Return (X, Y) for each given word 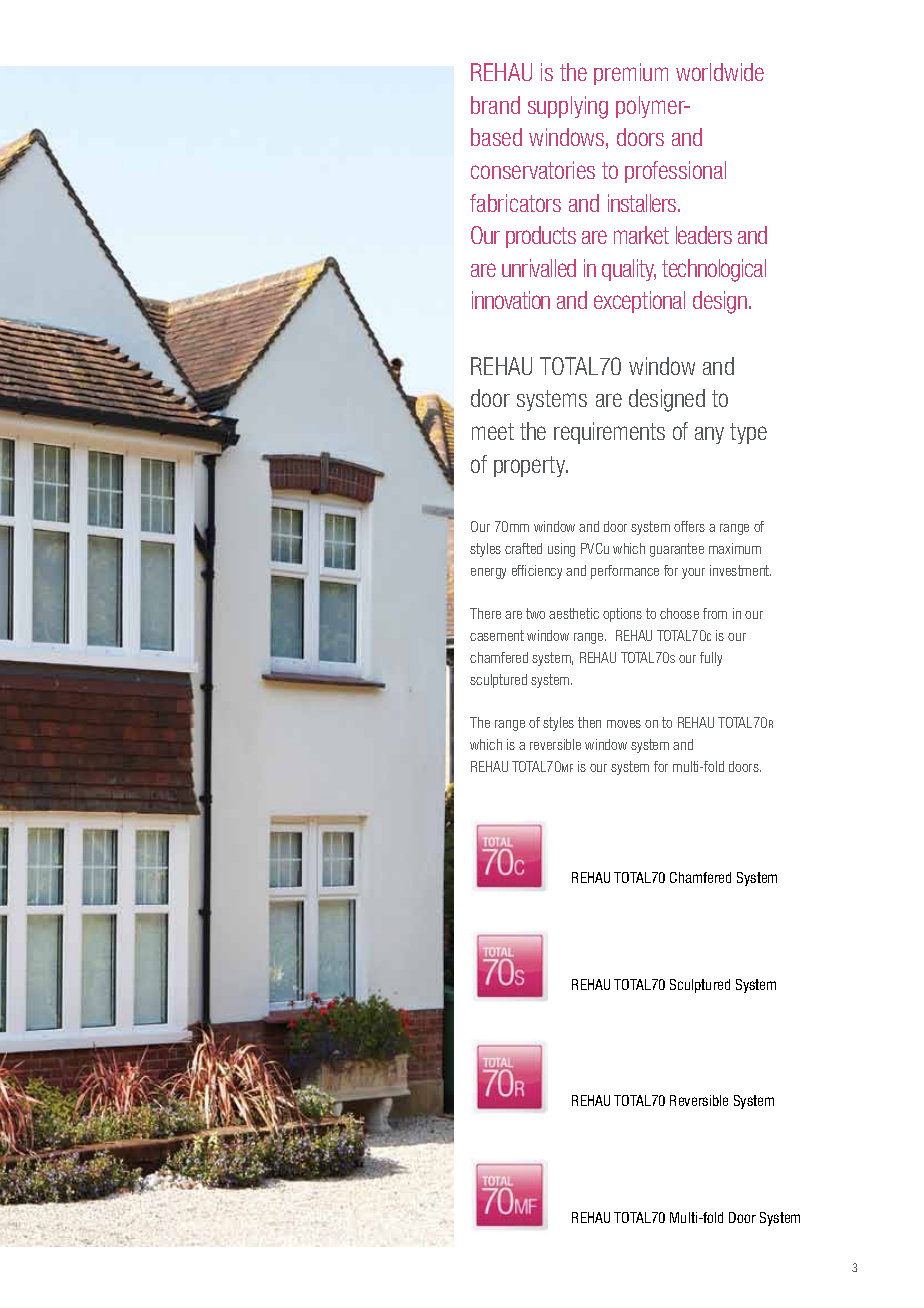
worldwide (720, 72)
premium (631, 74)
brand (495, 105)
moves (624, 724)
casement (497, 635)
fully (711, 659)
